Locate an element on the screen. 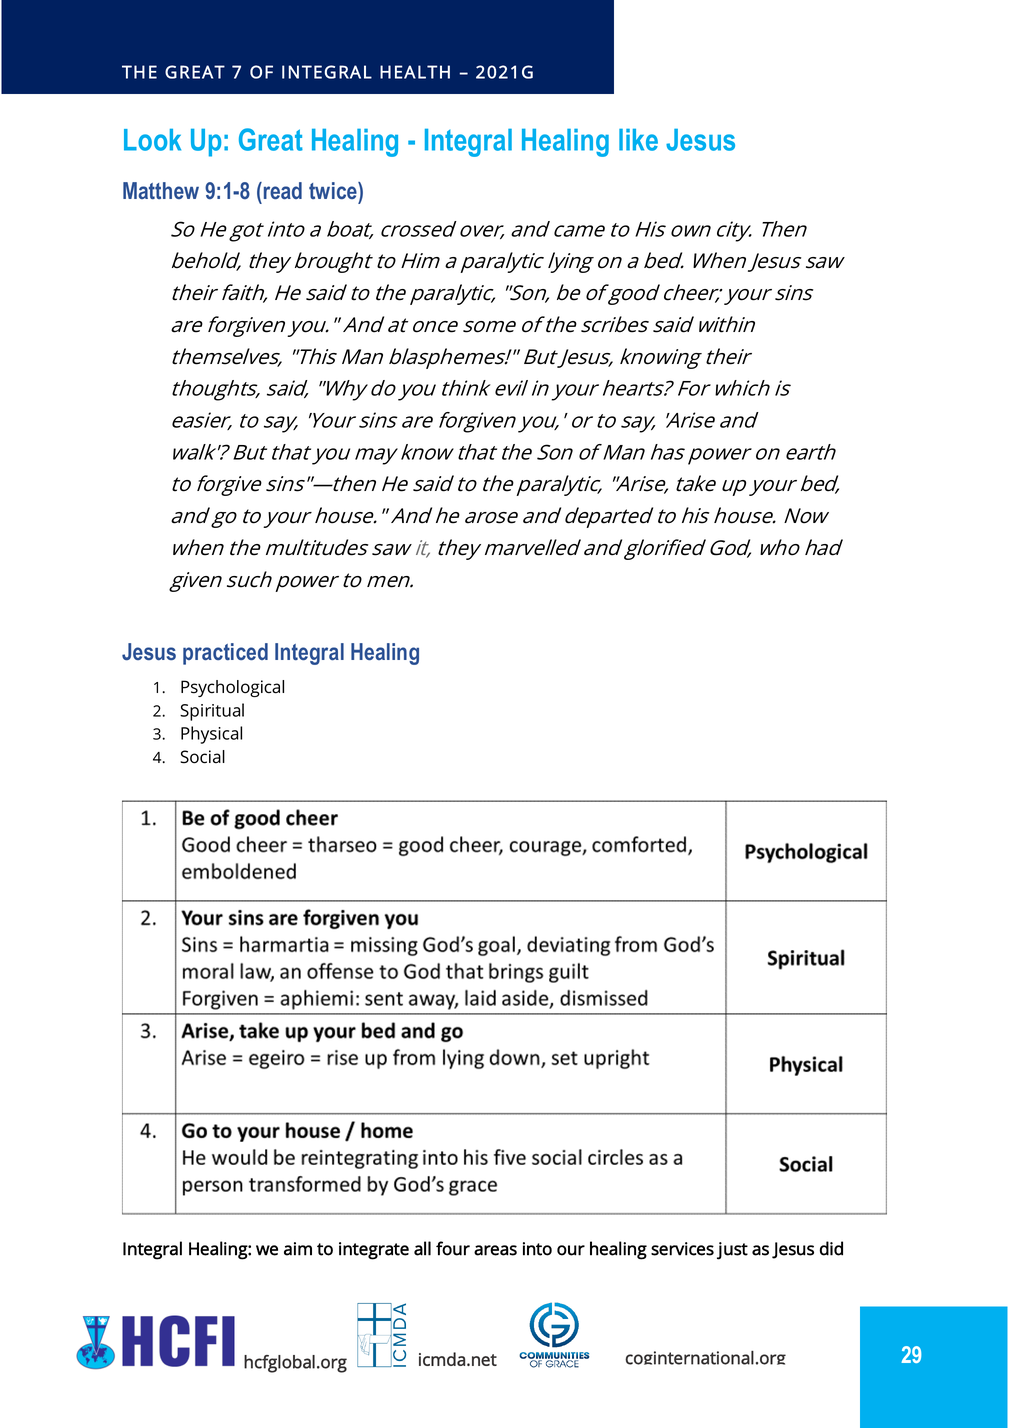 The image size is (1009, 1428). read is located at coordinates (281, 190).
